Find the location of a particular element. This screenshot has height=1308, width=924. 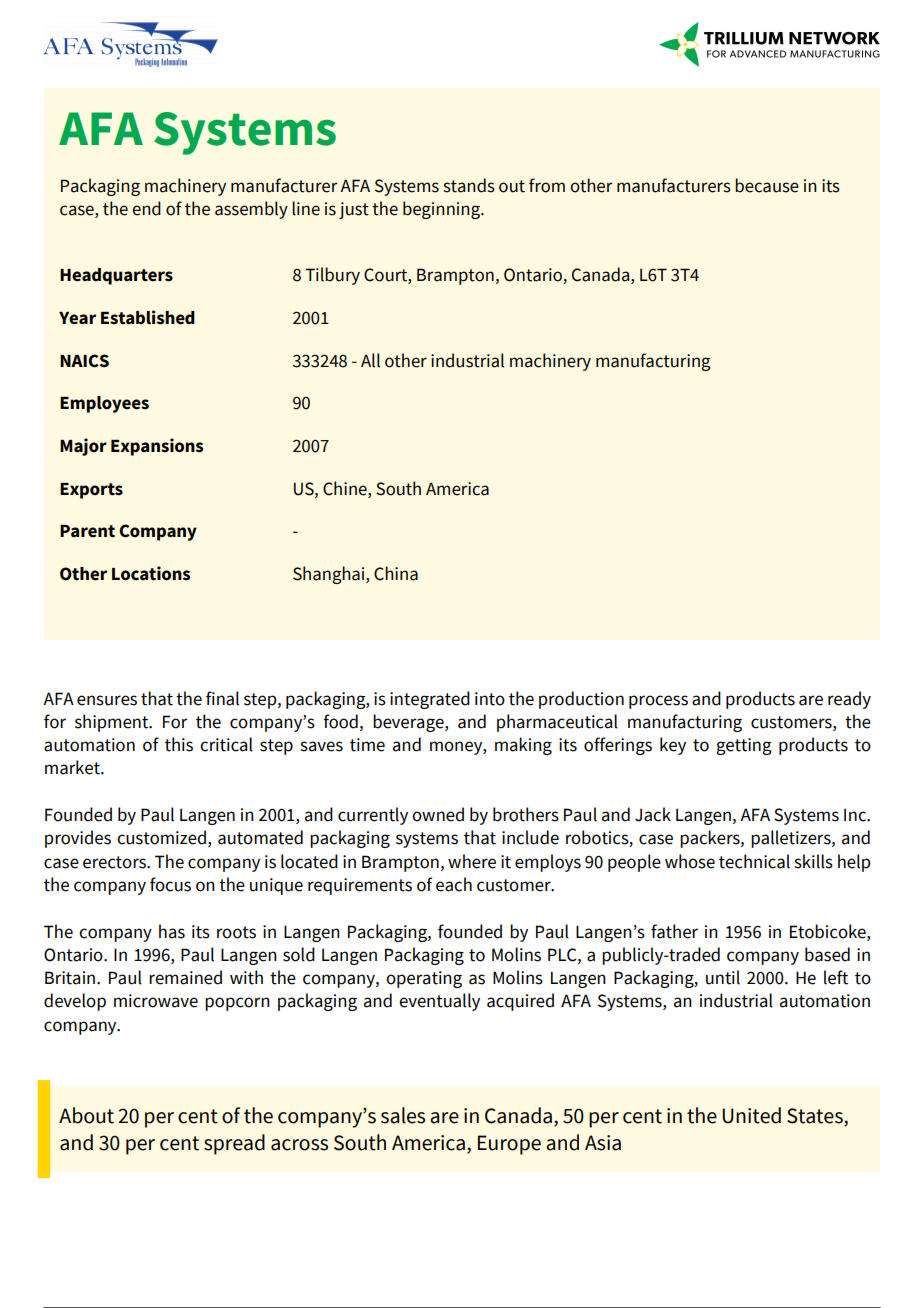

because is located at coordinates (767, 185).
